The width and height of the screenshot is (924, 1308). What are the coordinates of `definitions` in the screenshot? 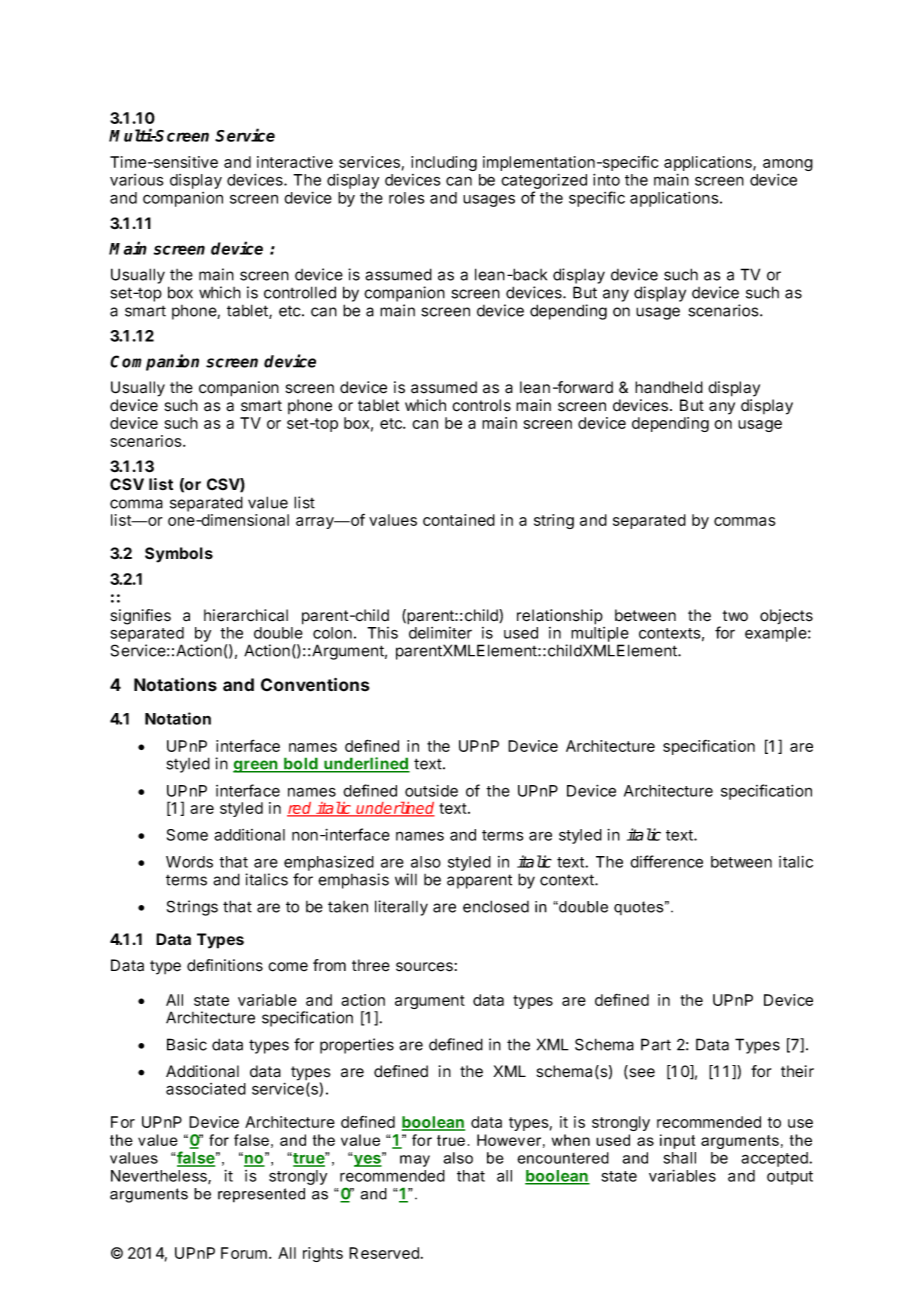 It's located at (225, 965).
